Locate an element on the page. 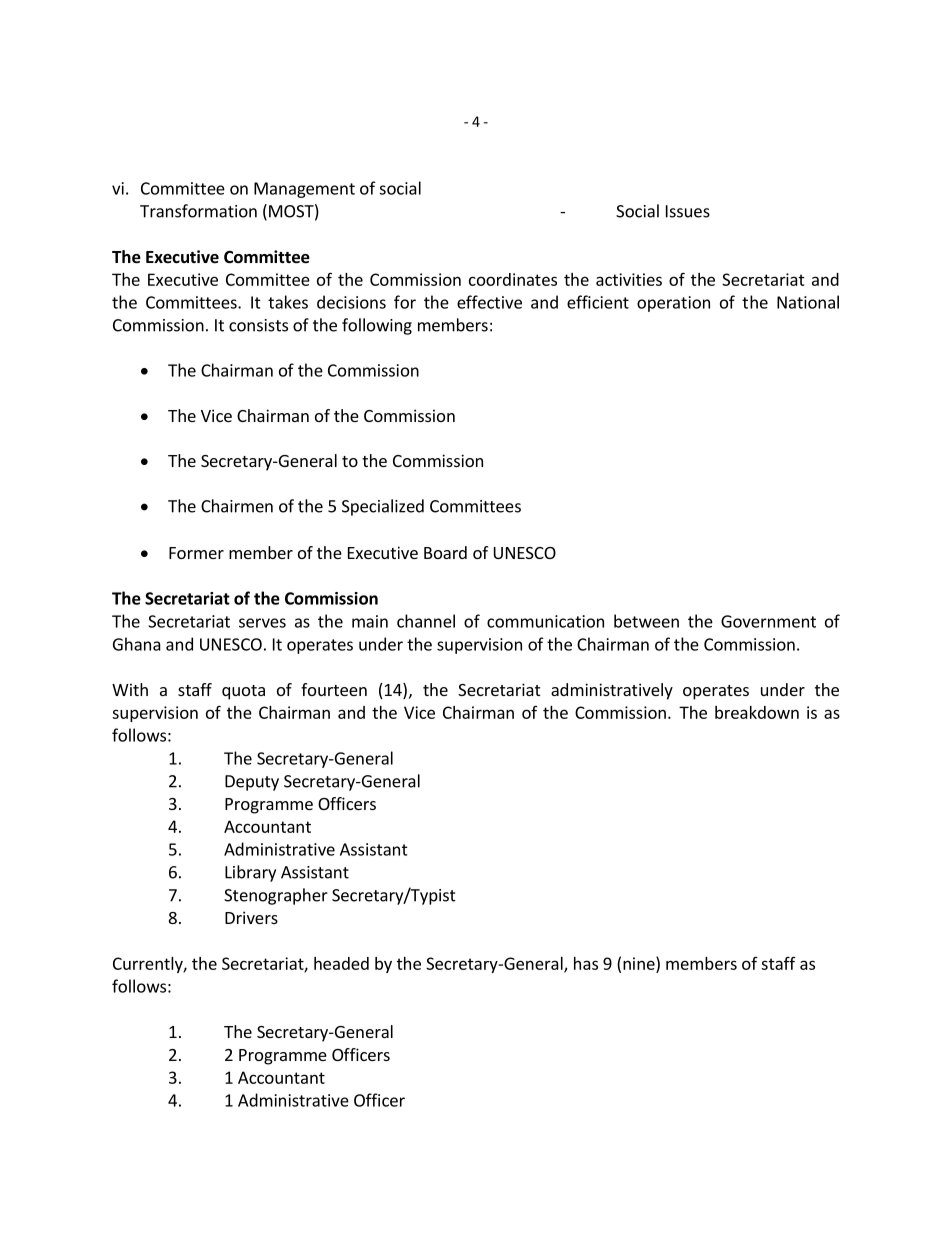  between is located at coordinates (646, 621).
